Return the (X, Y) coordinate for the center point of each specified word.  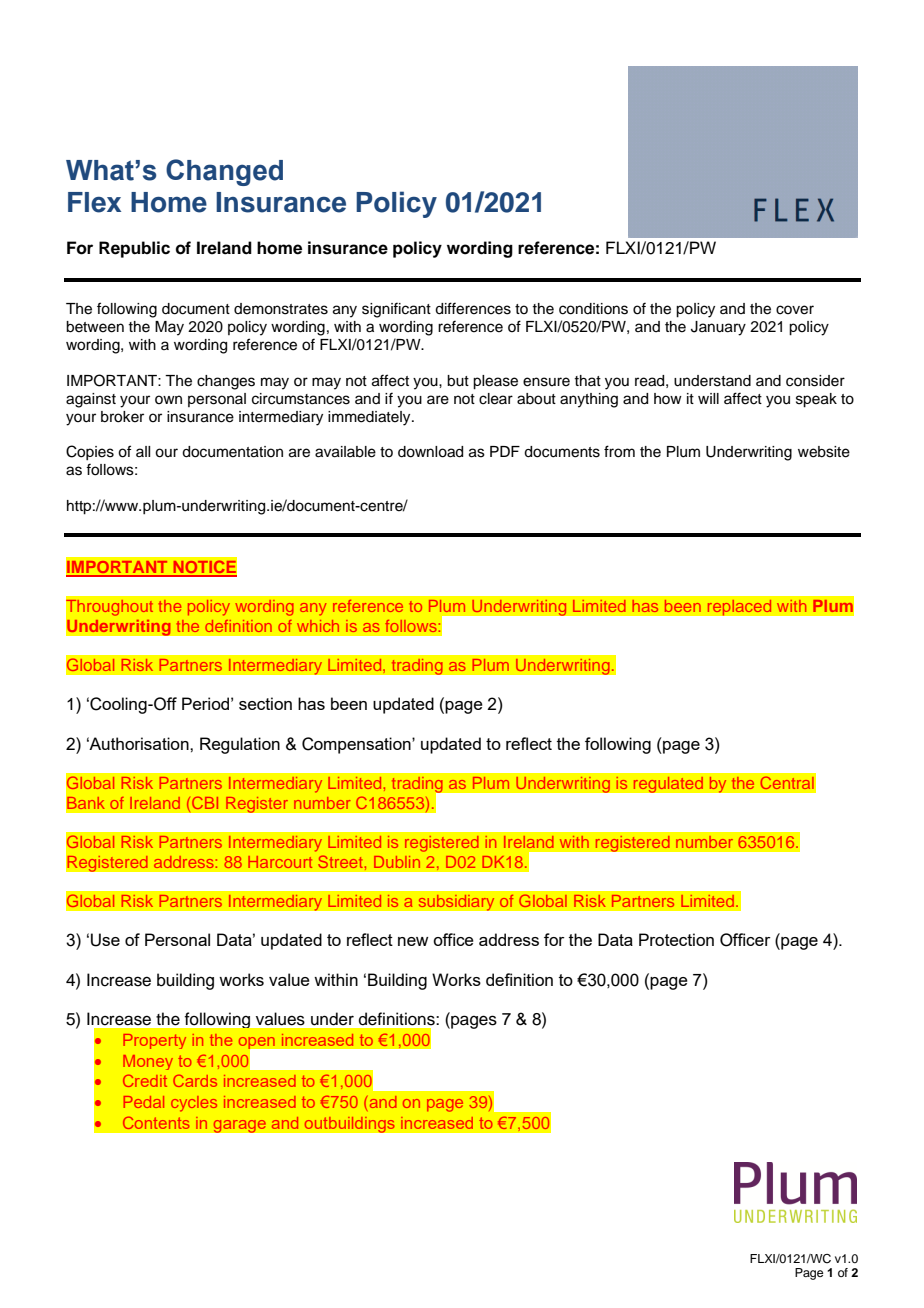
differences (473, 308)
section (265, 703)
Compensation (357, 745)
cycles (194, 1104)
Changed (224, 172)
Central (787, 783)
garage (239, 1126)
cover (795, 310)
